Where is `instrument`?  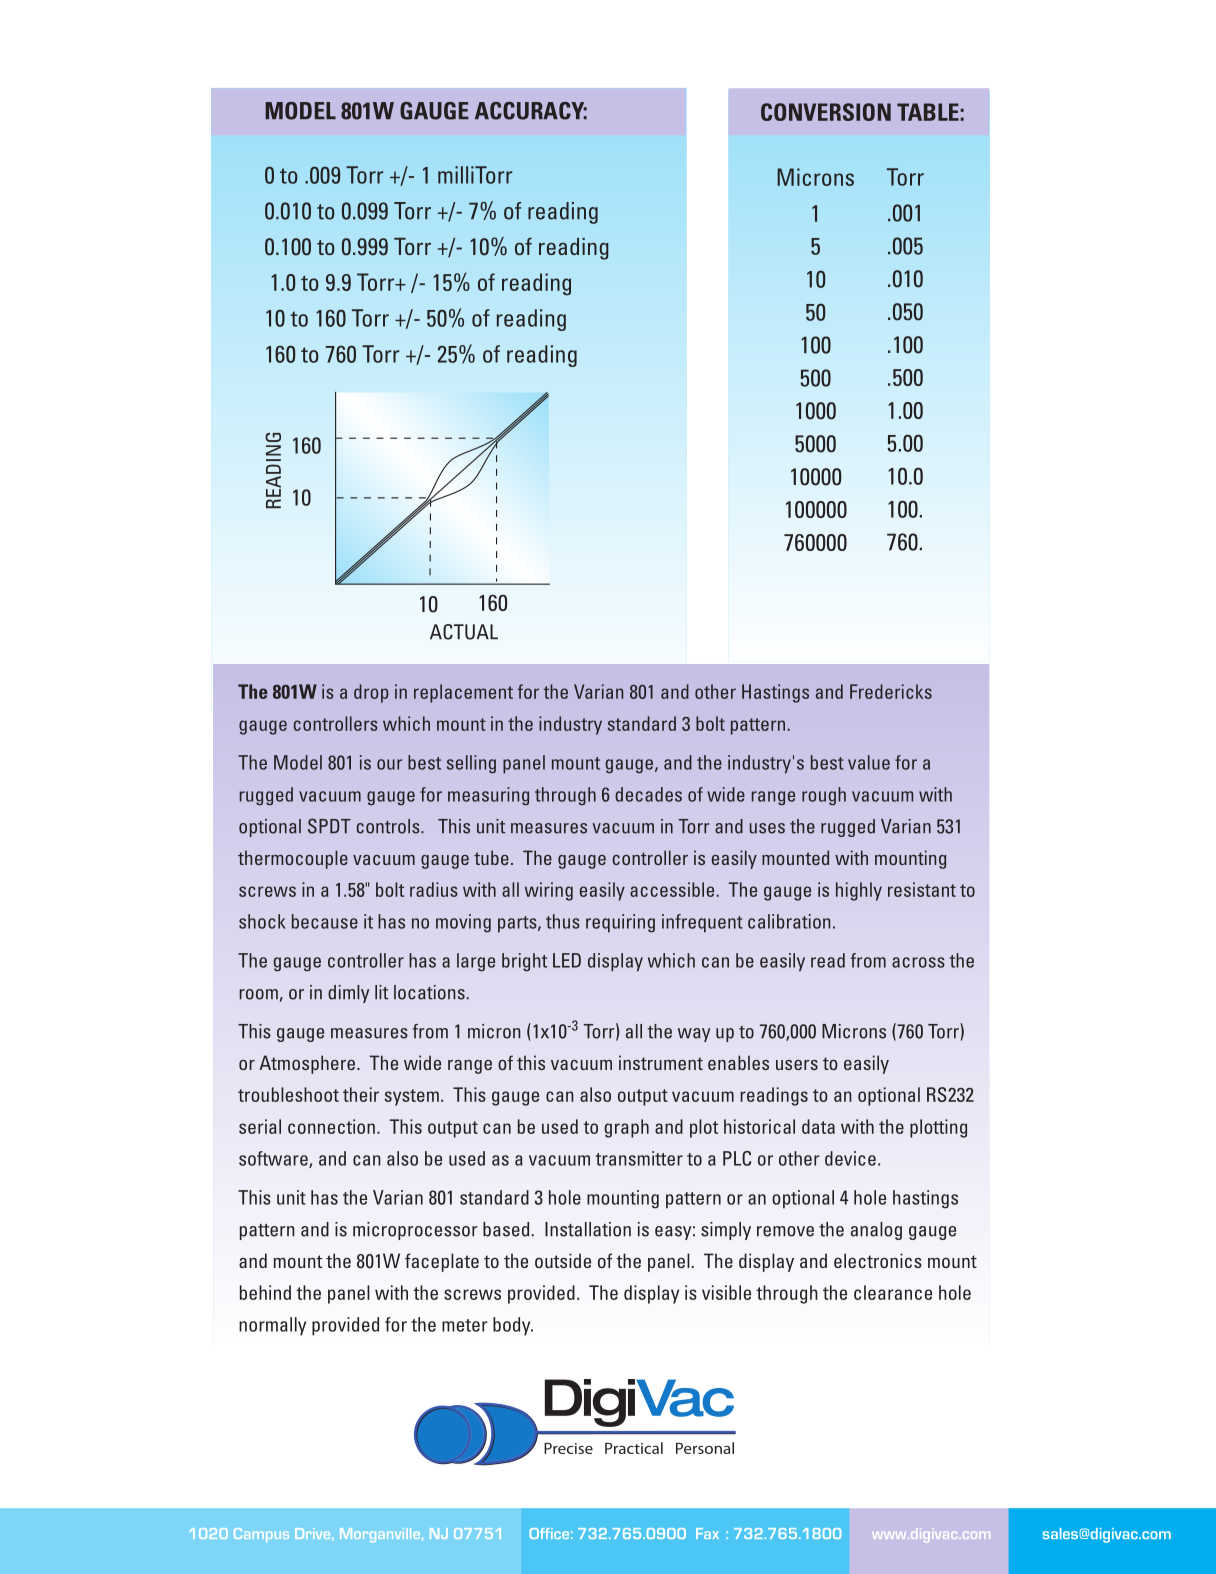 instrument is located at coordinates (661, 1062).
